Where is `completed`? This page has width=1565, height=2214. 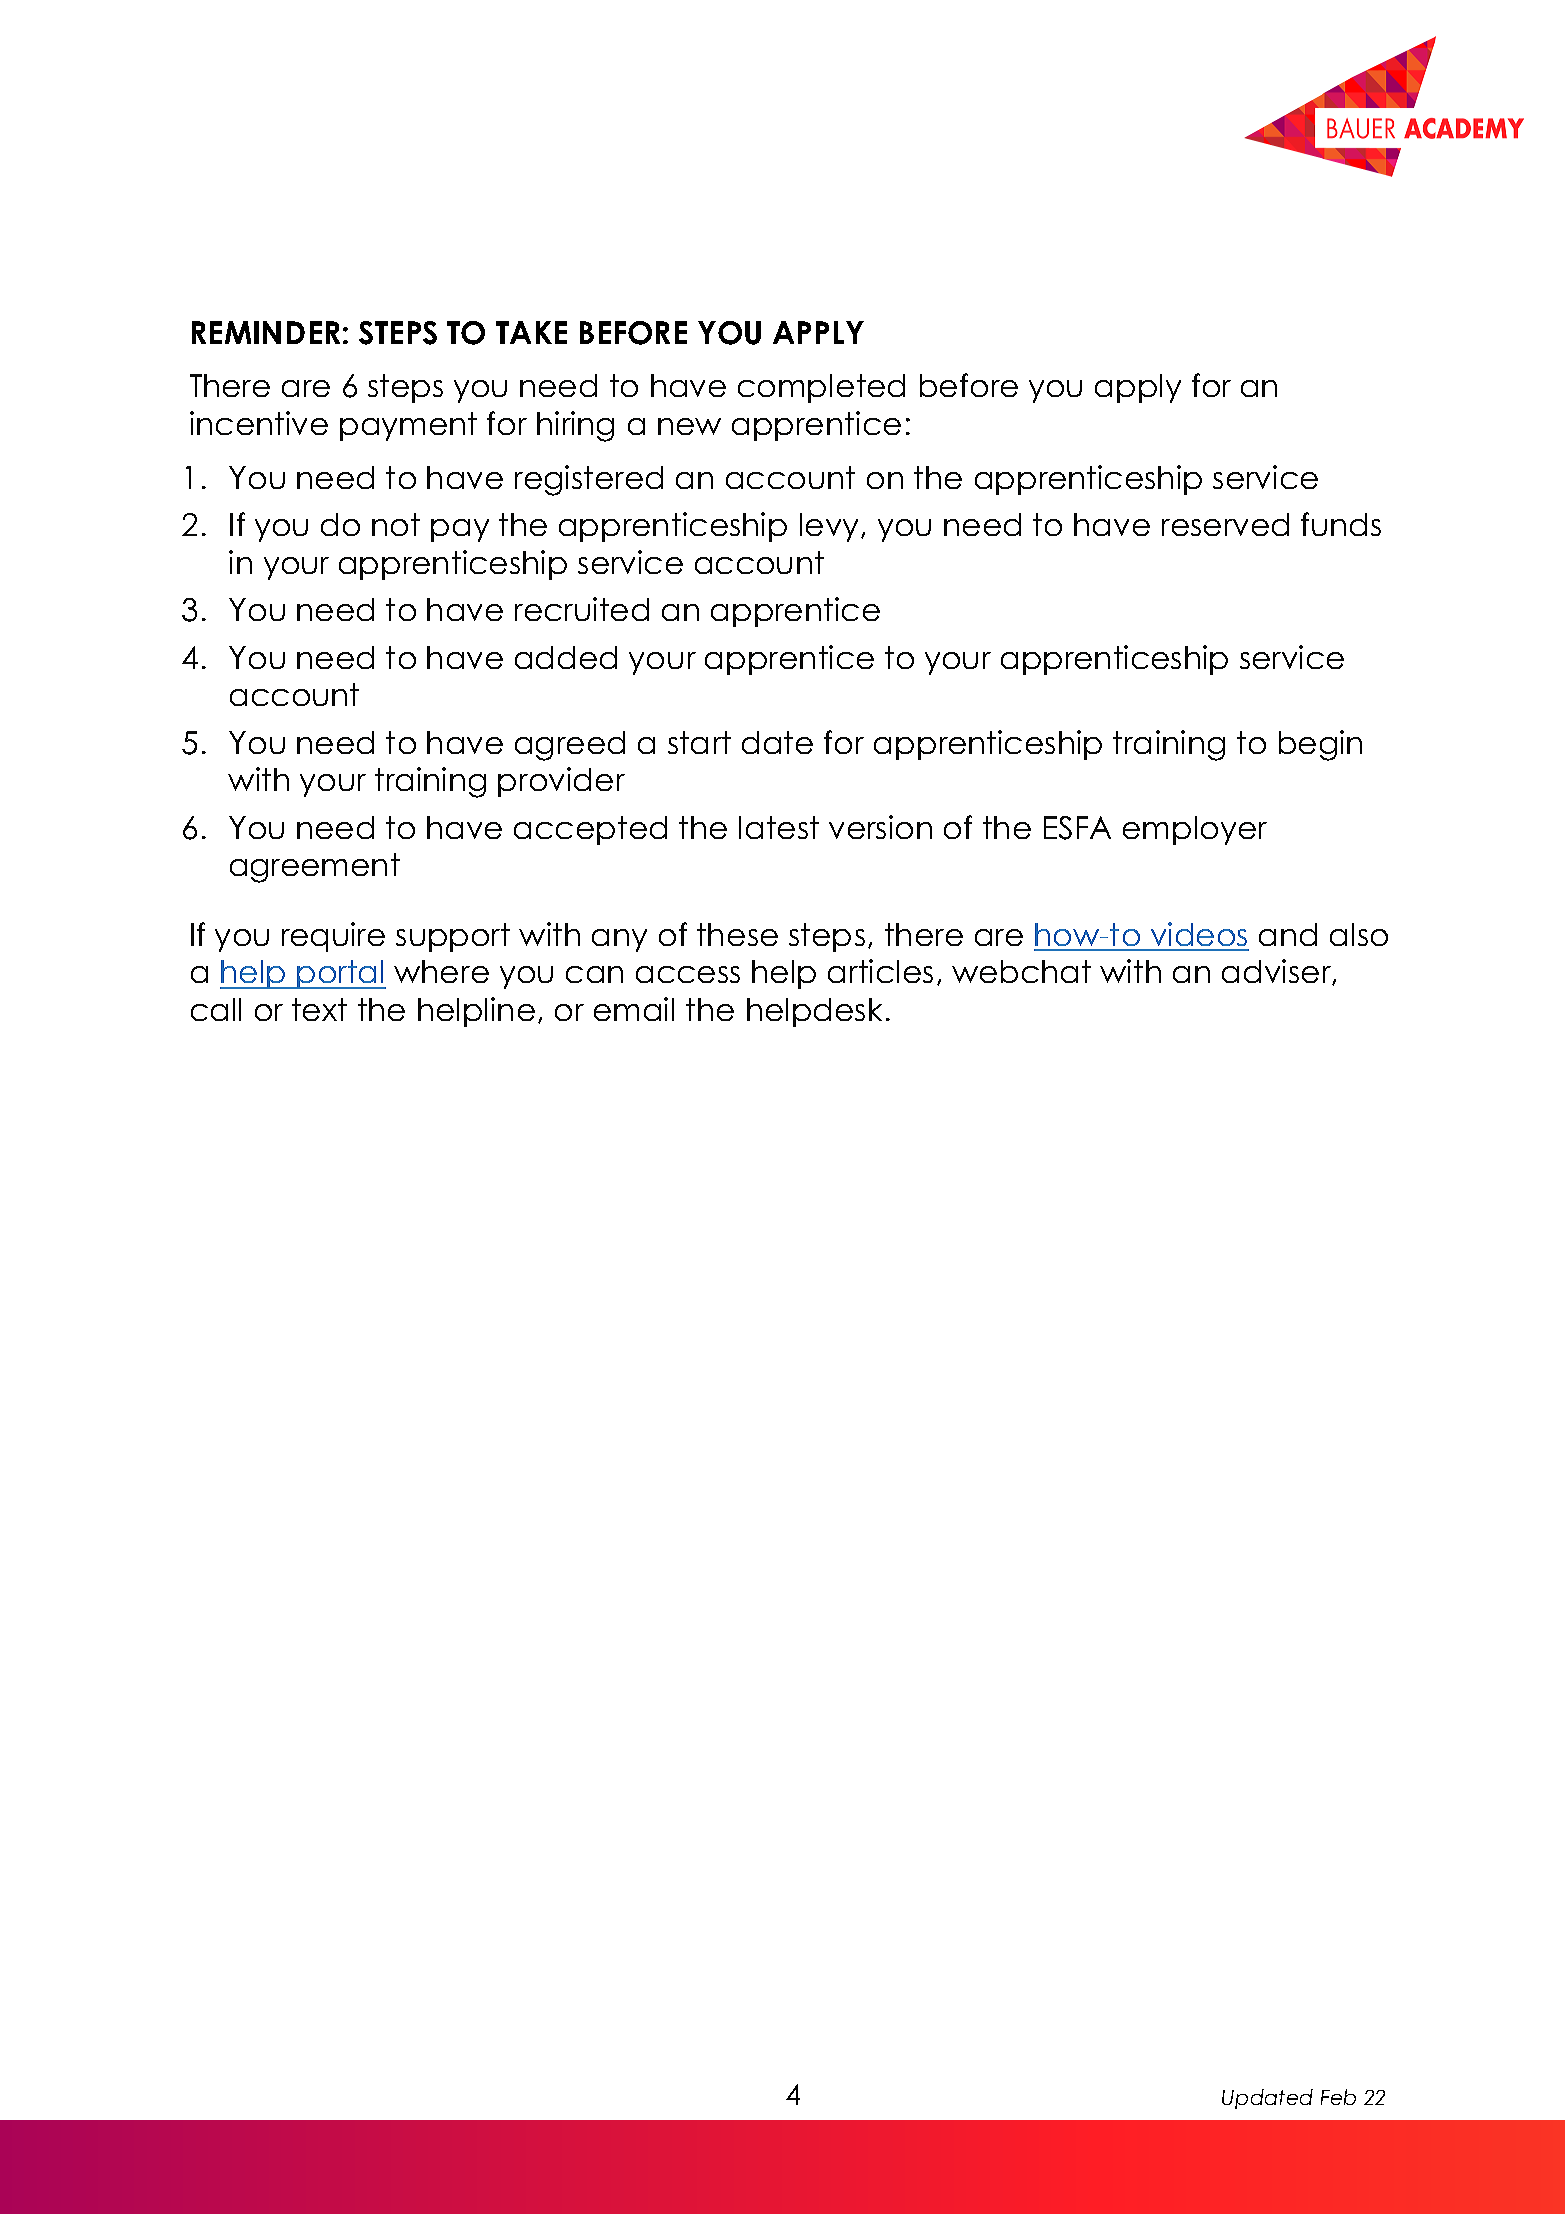
completed is located at coordinates (821, 388).
